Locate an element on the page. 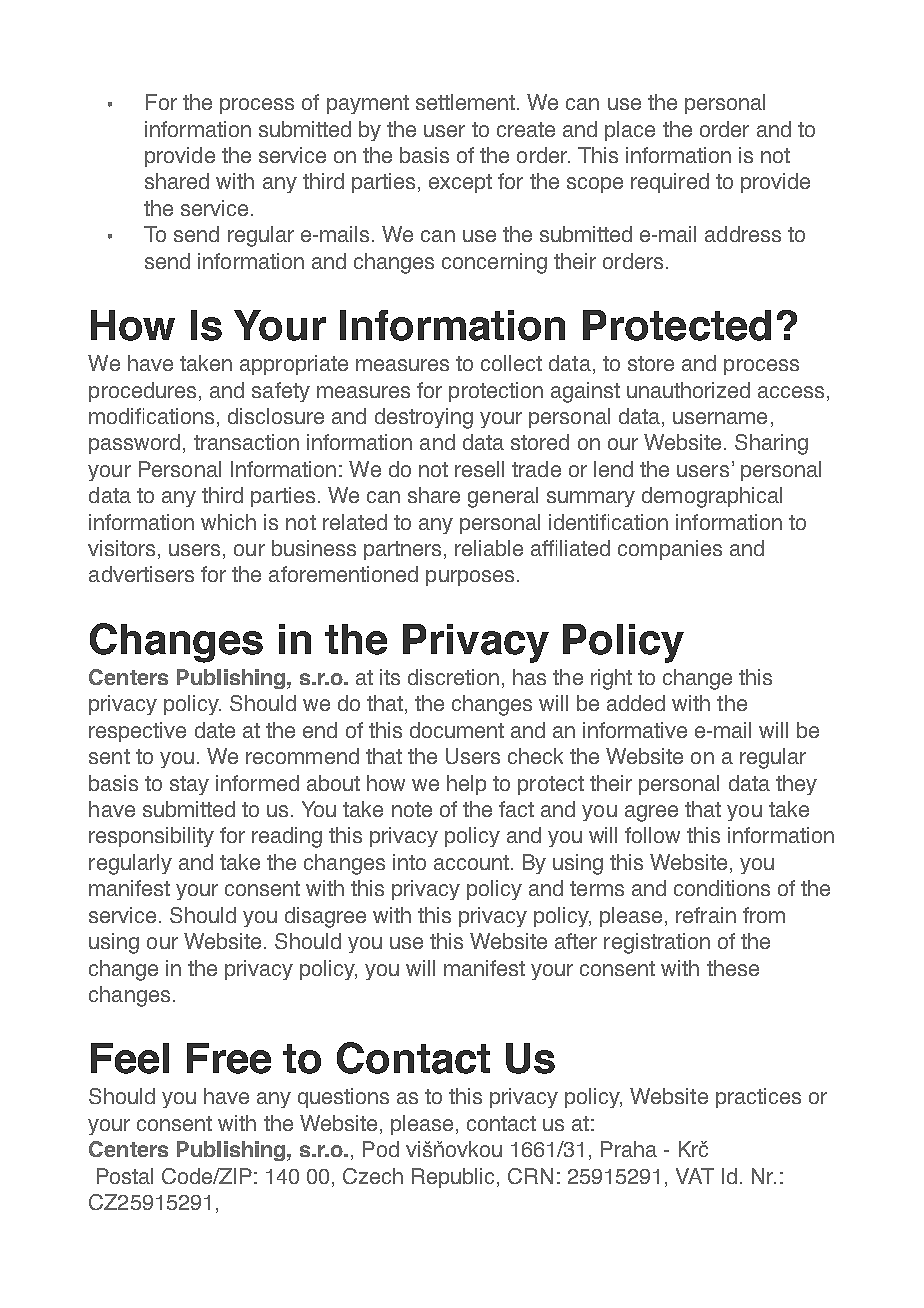 The width and height of the document is (924, 1308). Postal is located at coordinates (125, 1176).
